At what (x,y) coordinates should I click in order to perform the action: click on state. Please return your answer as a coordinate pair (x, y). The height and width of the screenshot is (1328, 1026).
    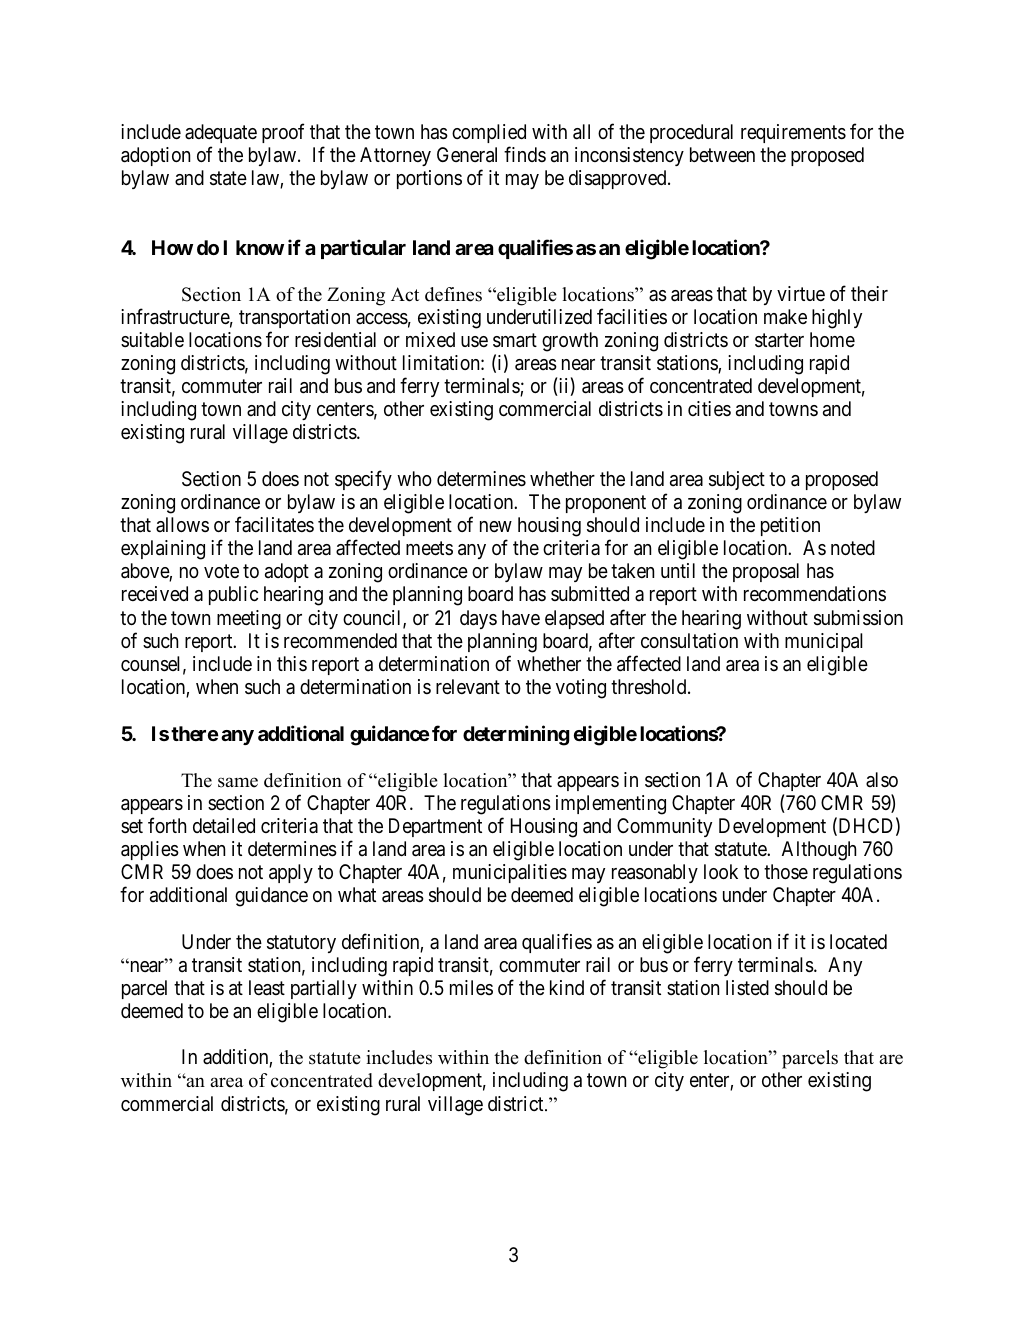
    Looking at the image, I should click on (228, 178).
